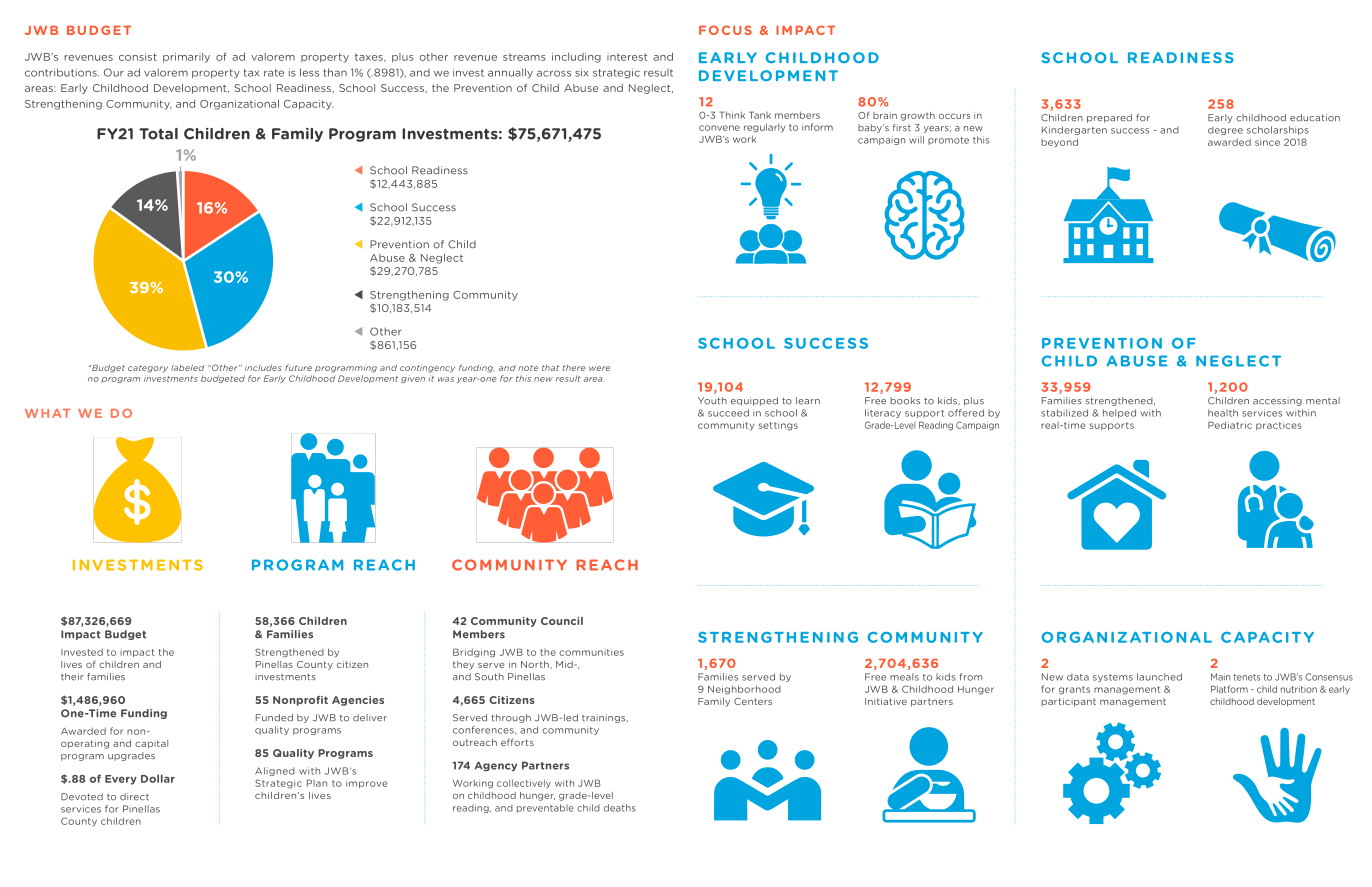 This screenshot has height=887, width=1372. What do you see at coordinates (627, 57) in the screenshot?
I see `interest` at bounding box center [627, 57].
